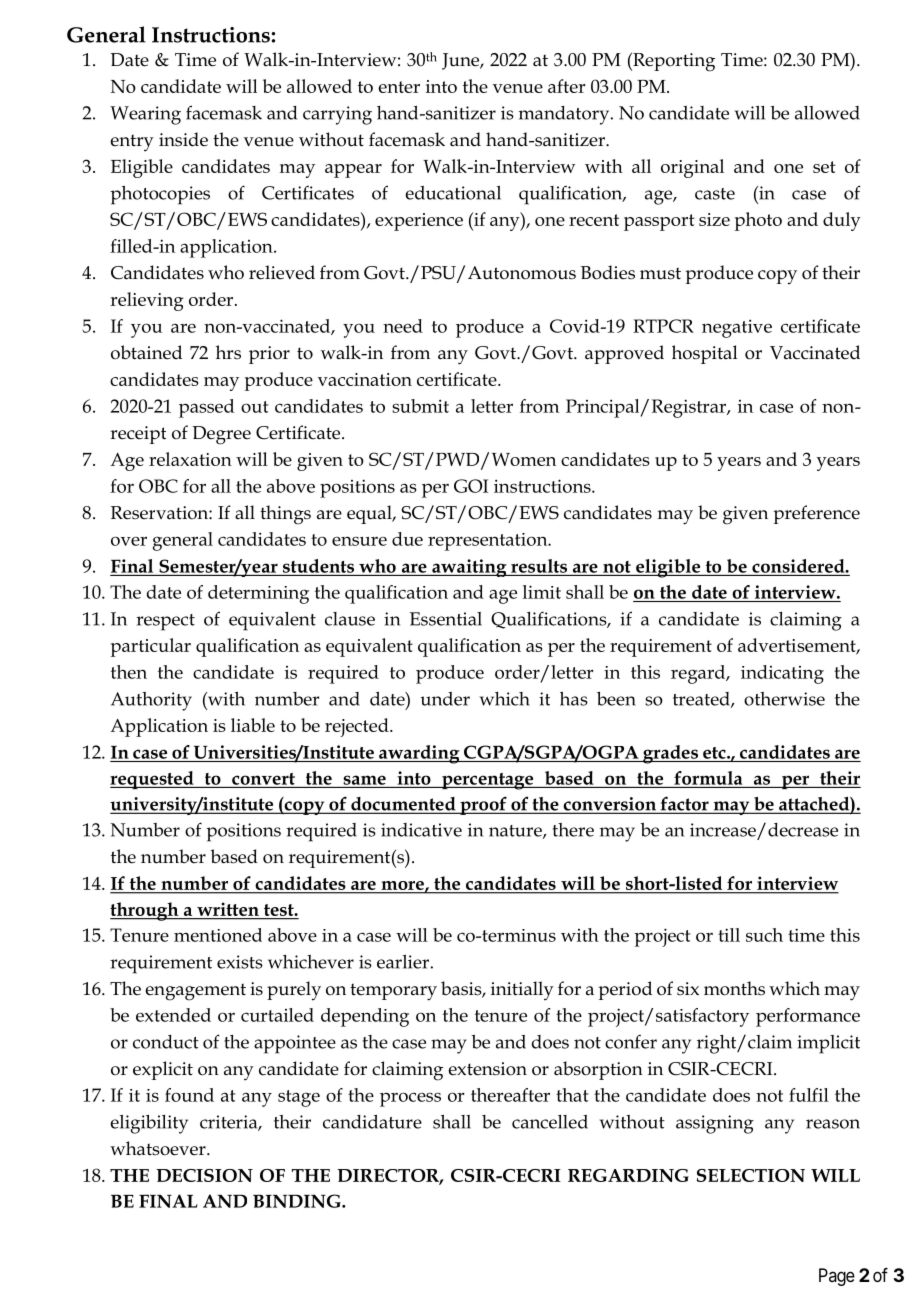 Image resolution: width=924 pixels, height=1308 pixels. Describe the element at coordinates (445, 699) in the screenshot. I see `under` at that location.
